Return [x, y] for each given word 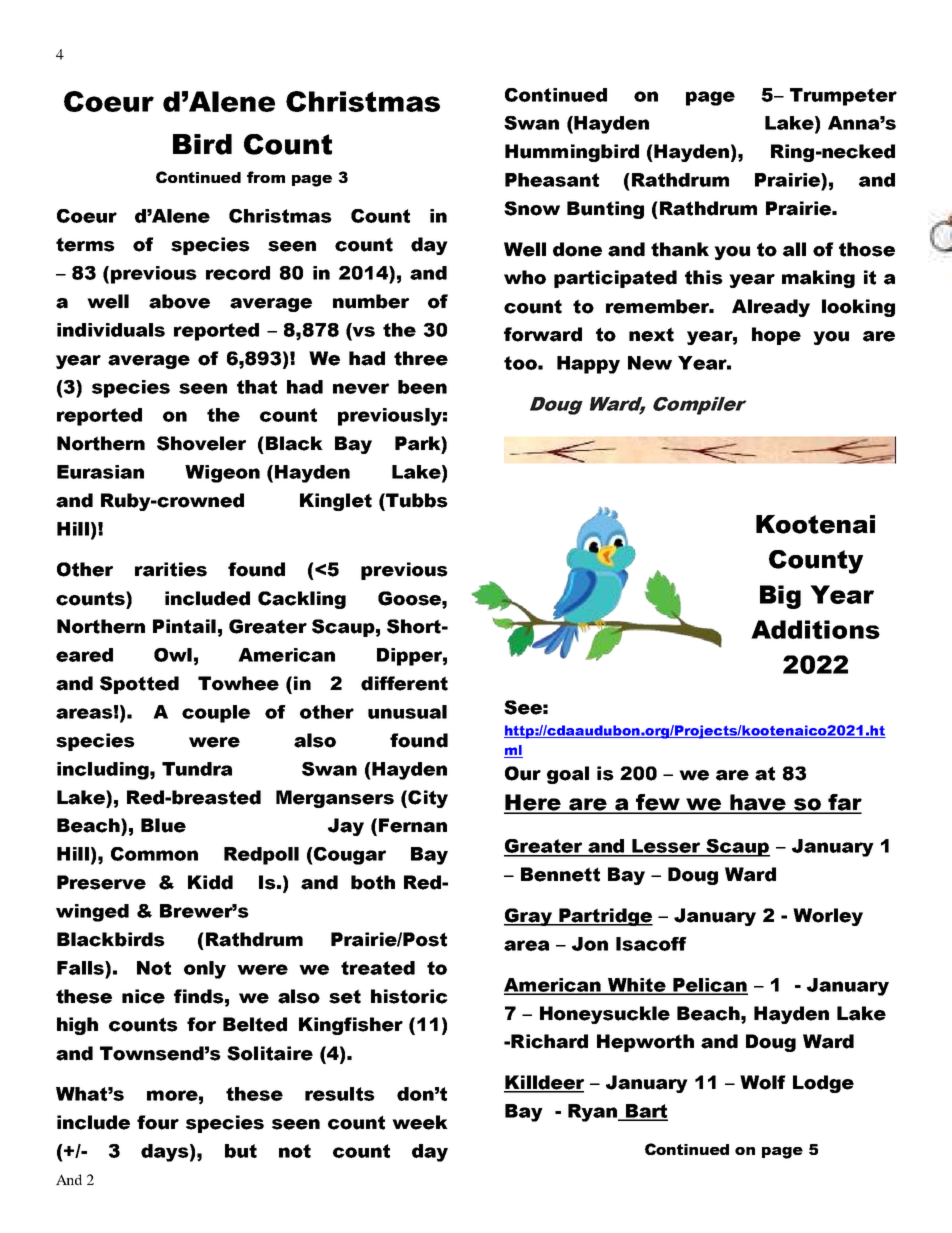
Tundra [197, 769]
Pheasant [552, 180]
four [158, 1122]
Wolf [763, 1082]
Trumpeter [843, 97]
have [758, 803]
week [420, 1122]
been [422, 387]
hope [776, 336]
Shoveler [201, 443]
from [266, 177]
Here [533, 803]
